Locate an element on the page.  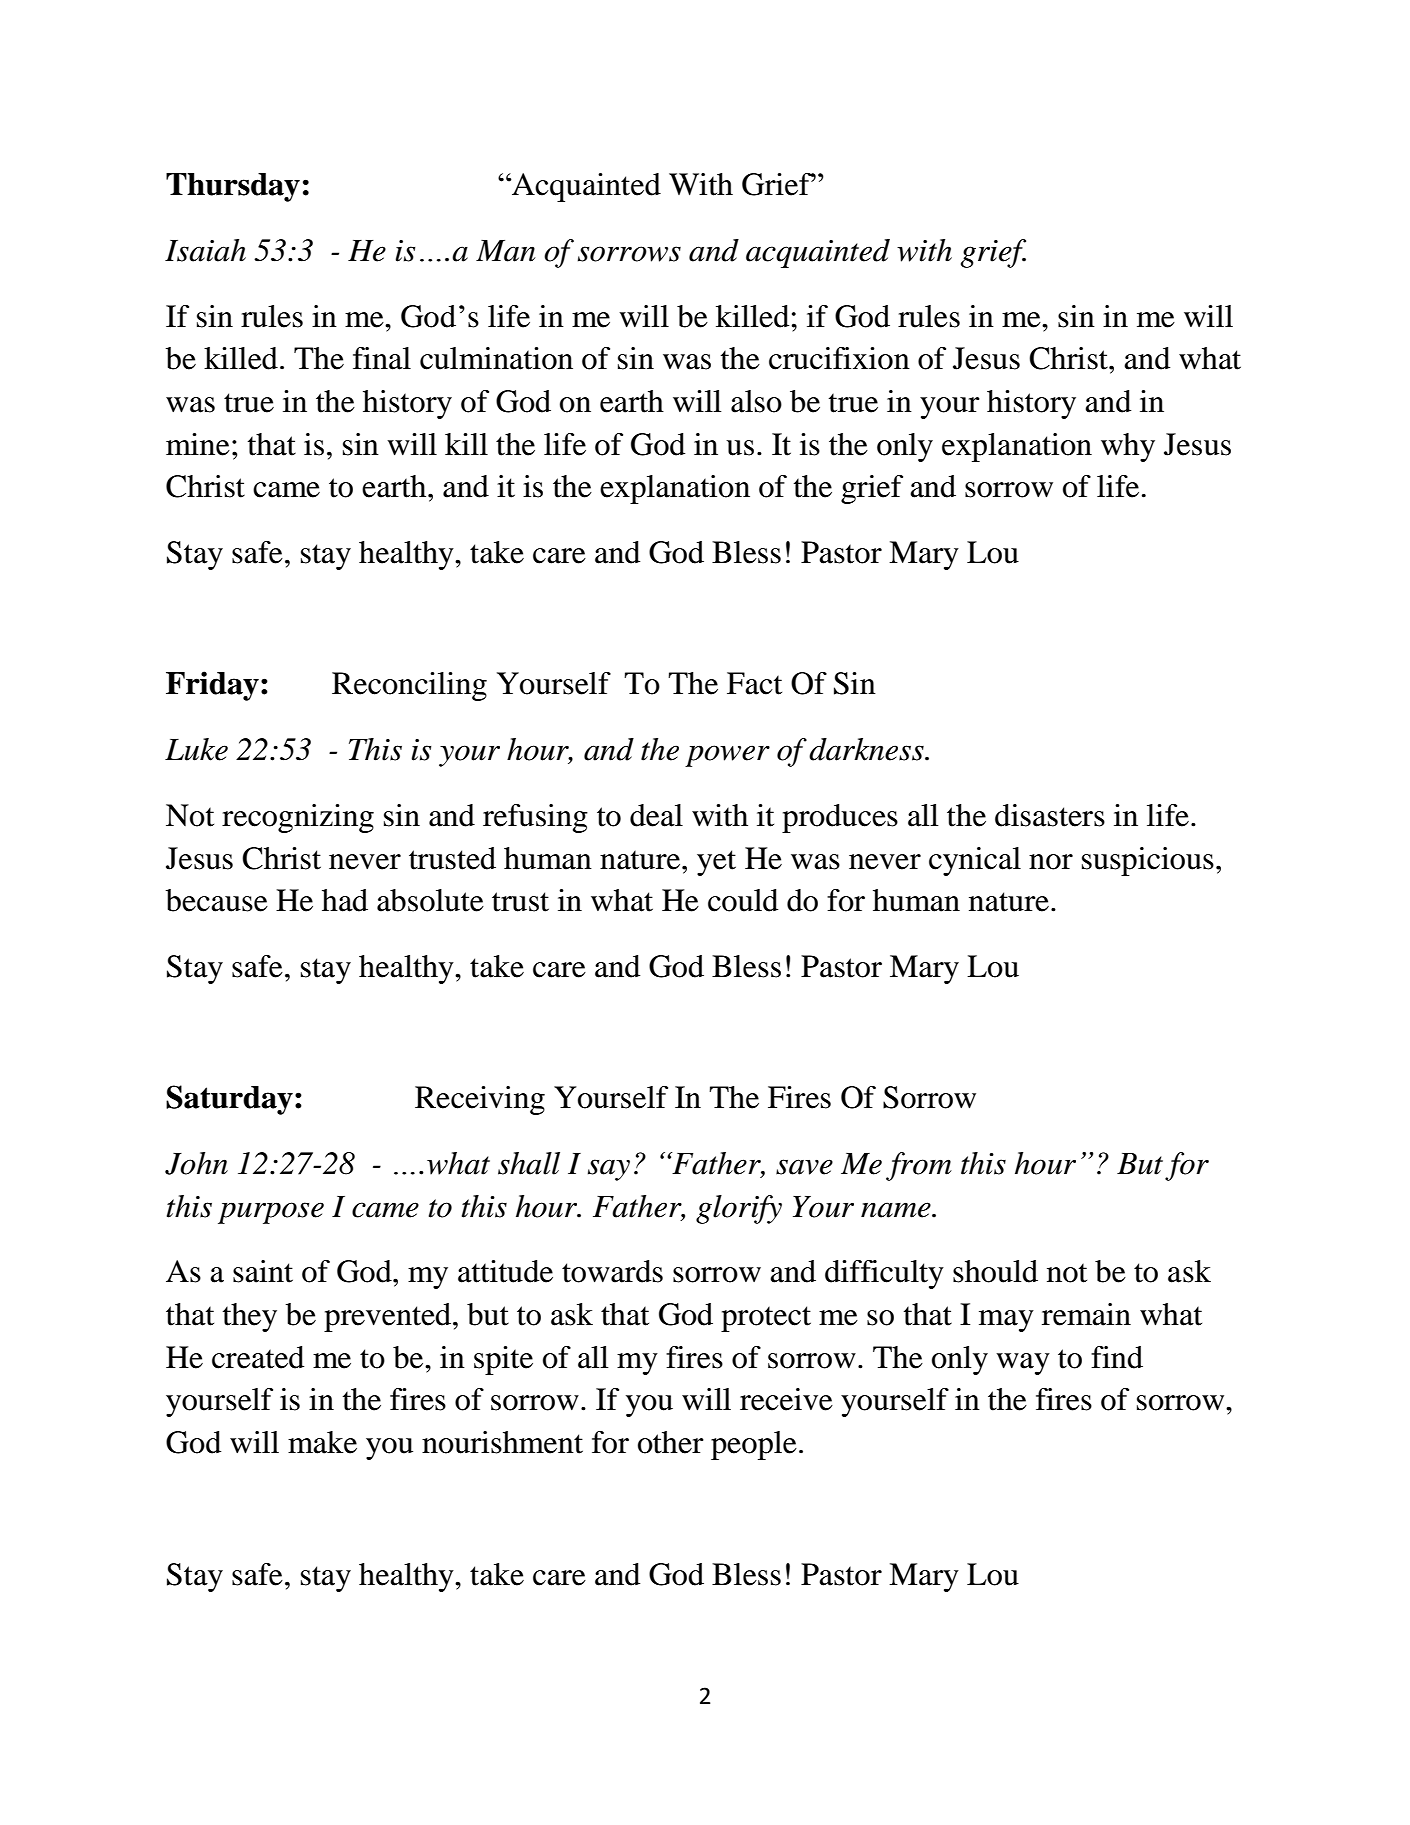
crucifixion is located at coordinates (839, 358).
